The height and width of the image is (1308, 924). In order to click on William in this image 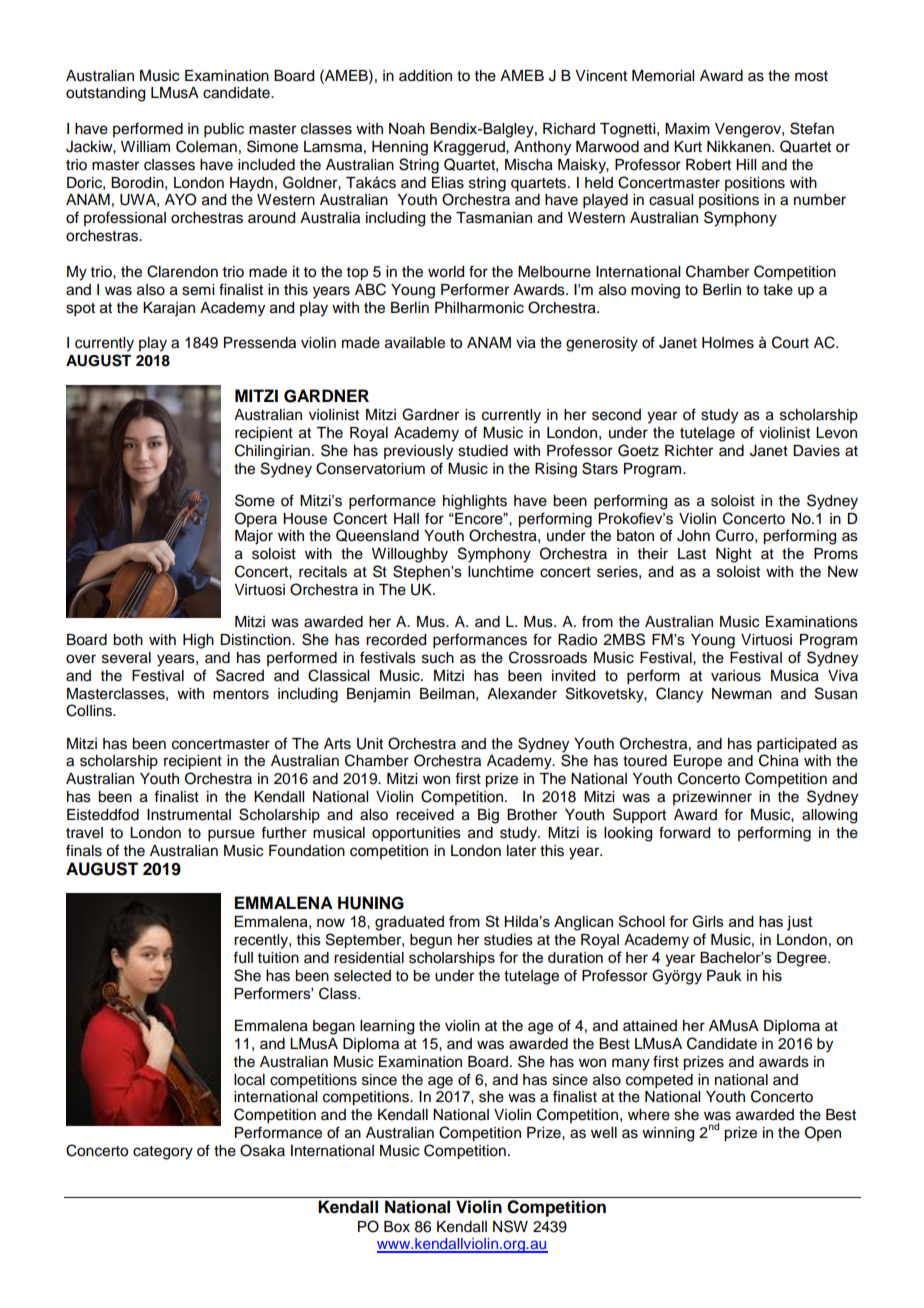, I will do `click(145, 146)`.
